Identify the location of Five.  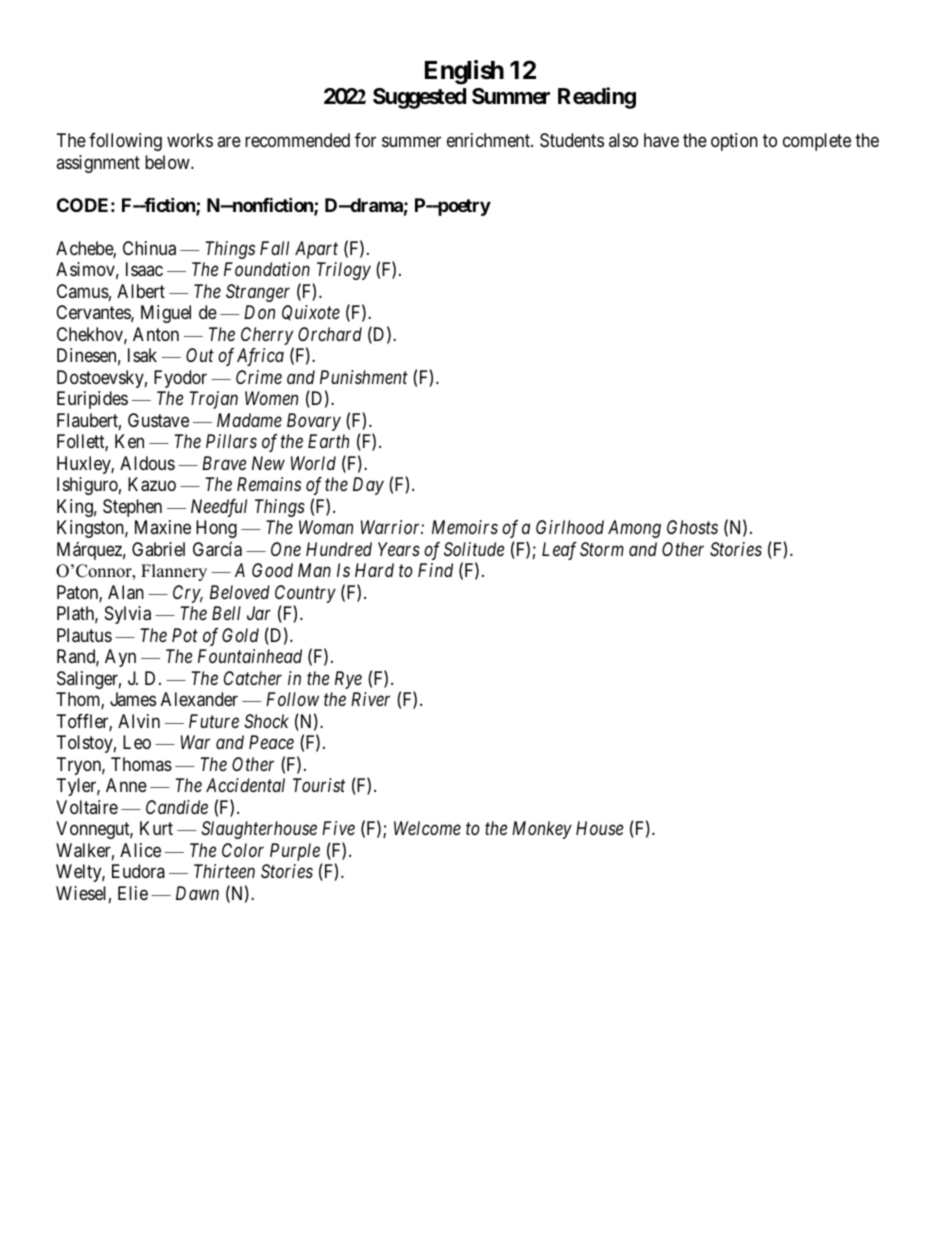
(338, 828).
